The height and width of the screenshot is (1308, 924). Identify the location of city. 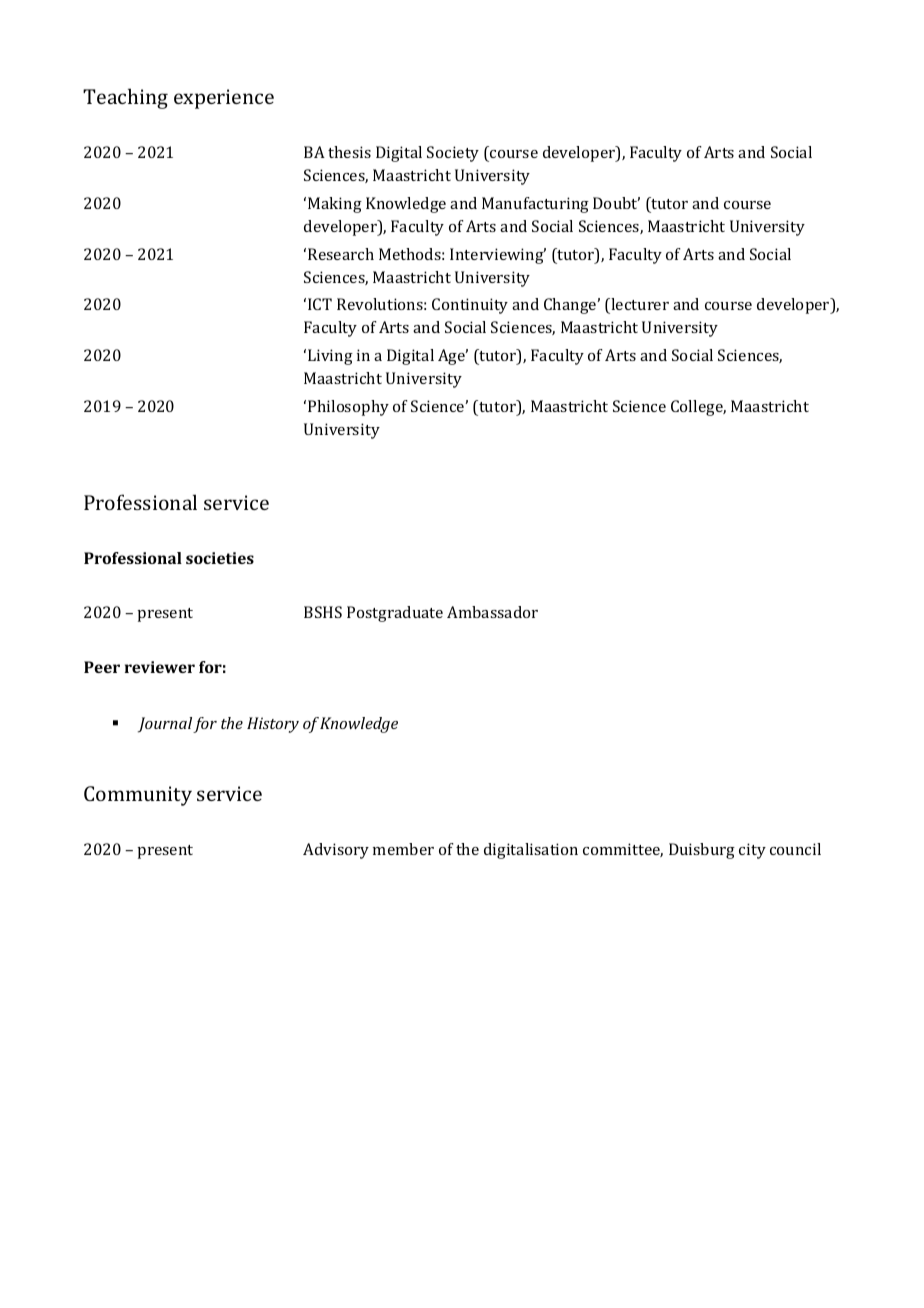
(752, 851).
